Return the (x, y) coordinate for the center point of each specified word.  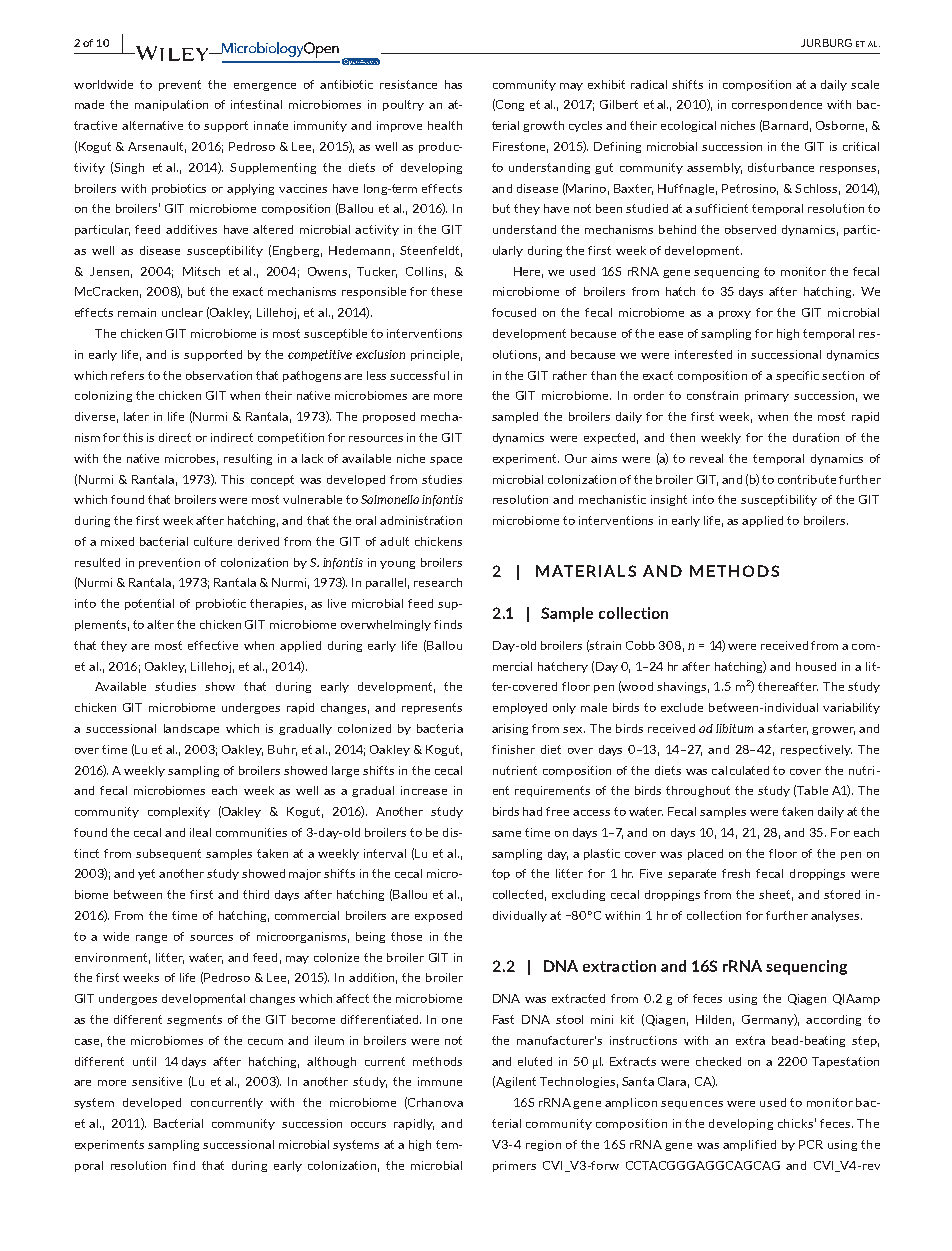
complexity (179, 812)
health (445, 125)
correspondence (777, 105)
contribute (807, 479)
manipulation (171, 105)
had (532, 811)
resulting (248, 459)
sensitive (157, 1081)
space (446, 461)
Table (812, 790)
